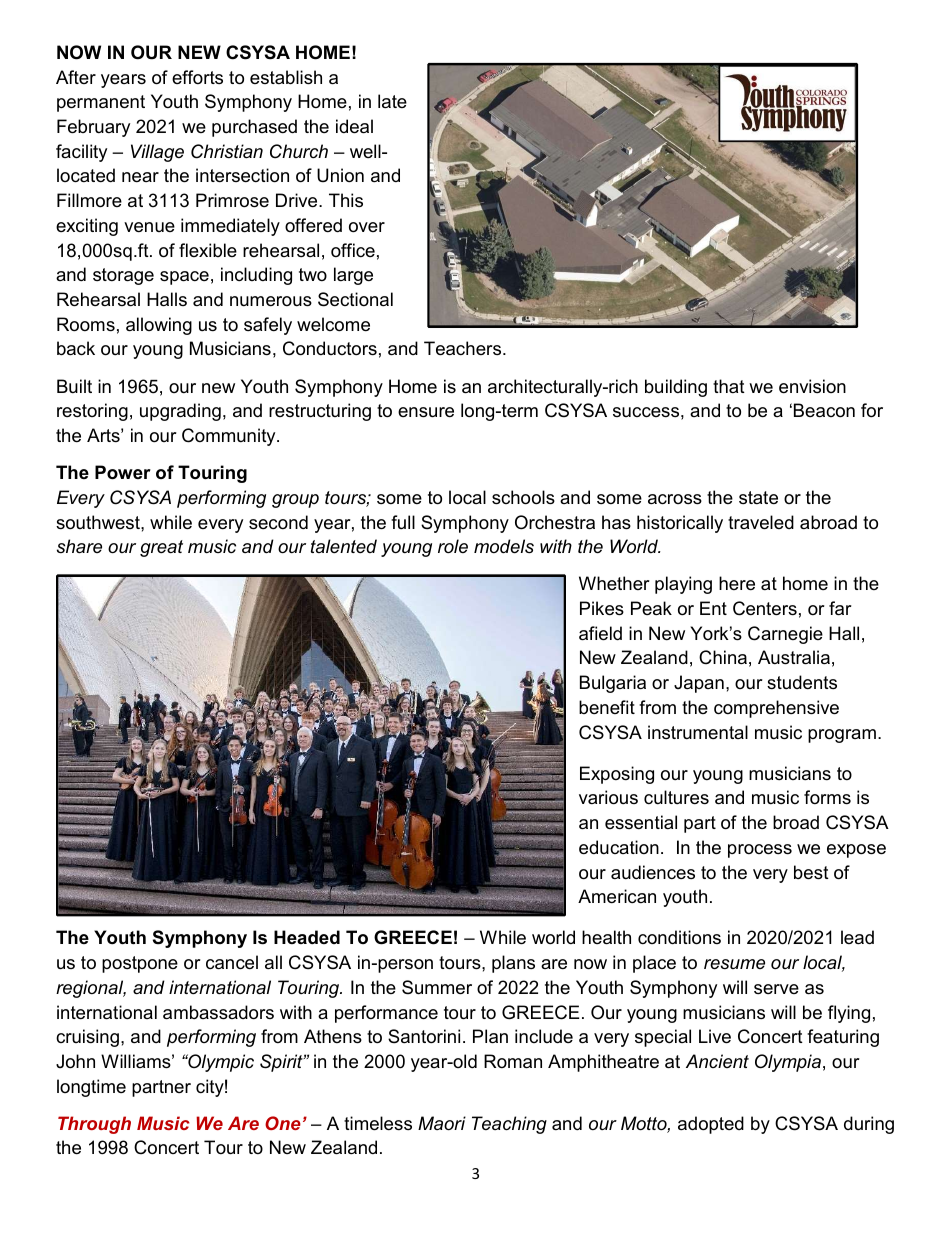  I want to click on ideal, so click(354, 126).
